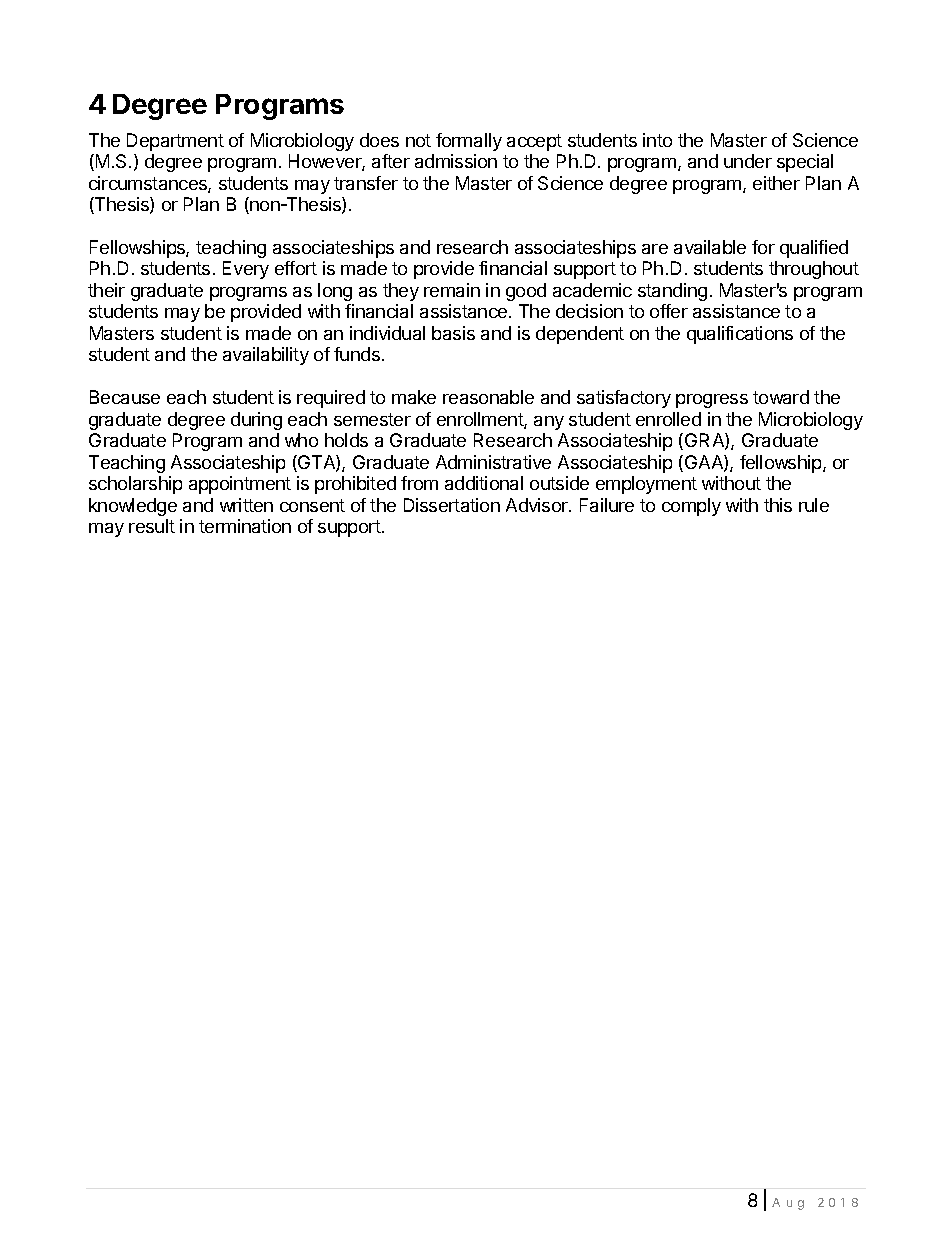 The image size is (952, 1233). I want to click on admission, so click(456, 161).
